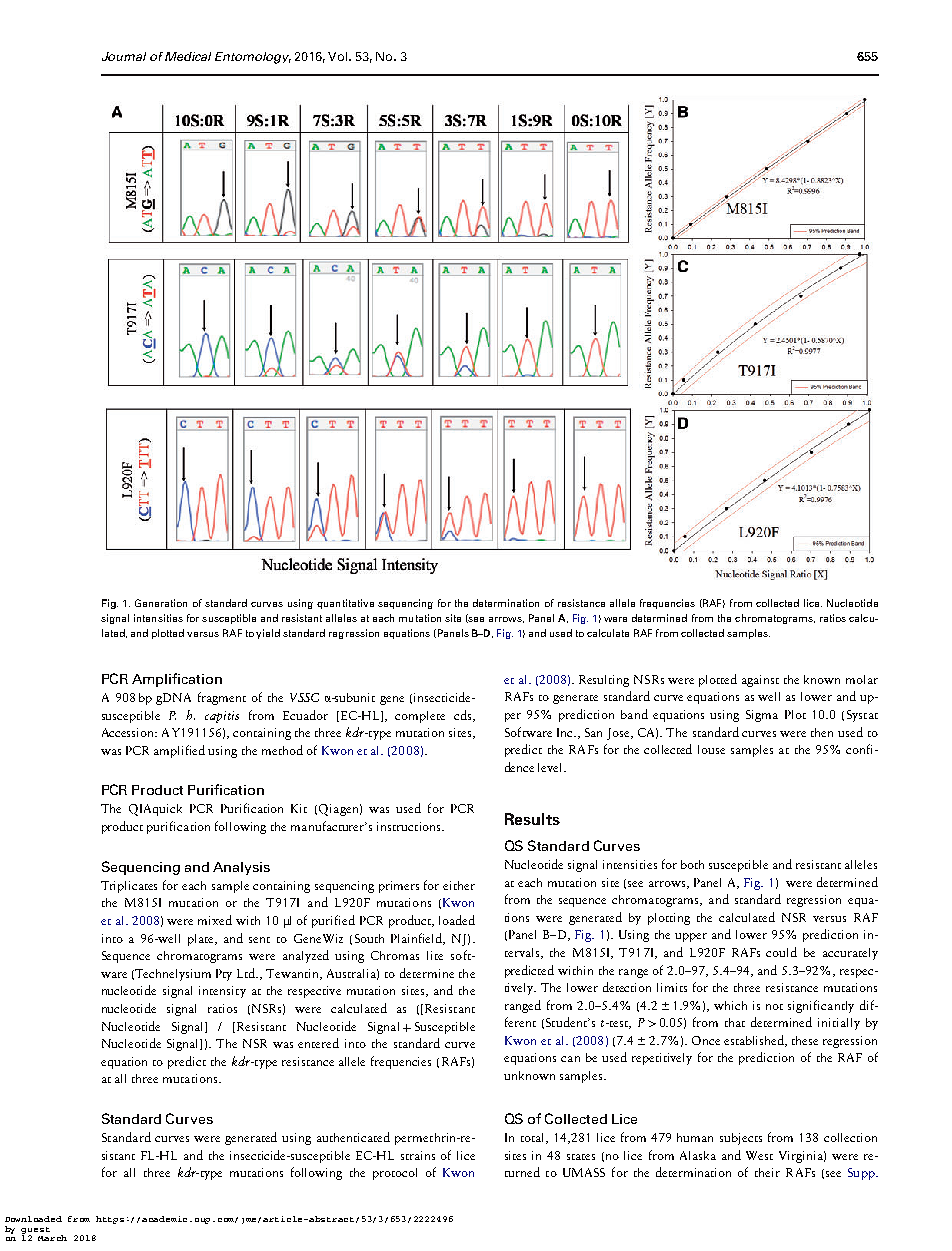  I want to click on Vol, so click(339, 56).
